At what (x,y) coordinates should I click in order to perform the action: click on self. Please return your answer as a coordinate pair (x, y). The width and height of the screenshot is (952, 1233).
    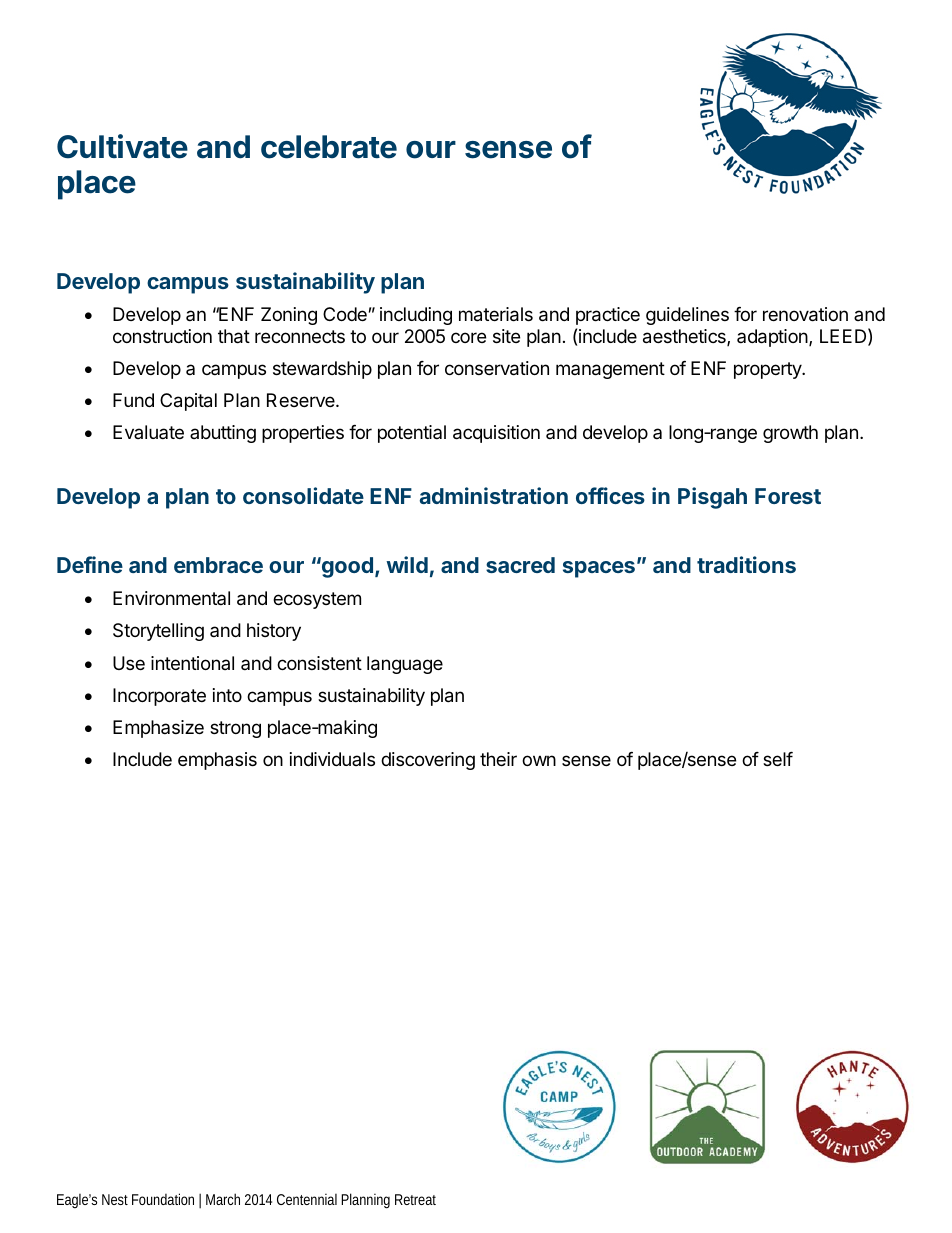
    Looking at the image, I should click on (778, 759).
